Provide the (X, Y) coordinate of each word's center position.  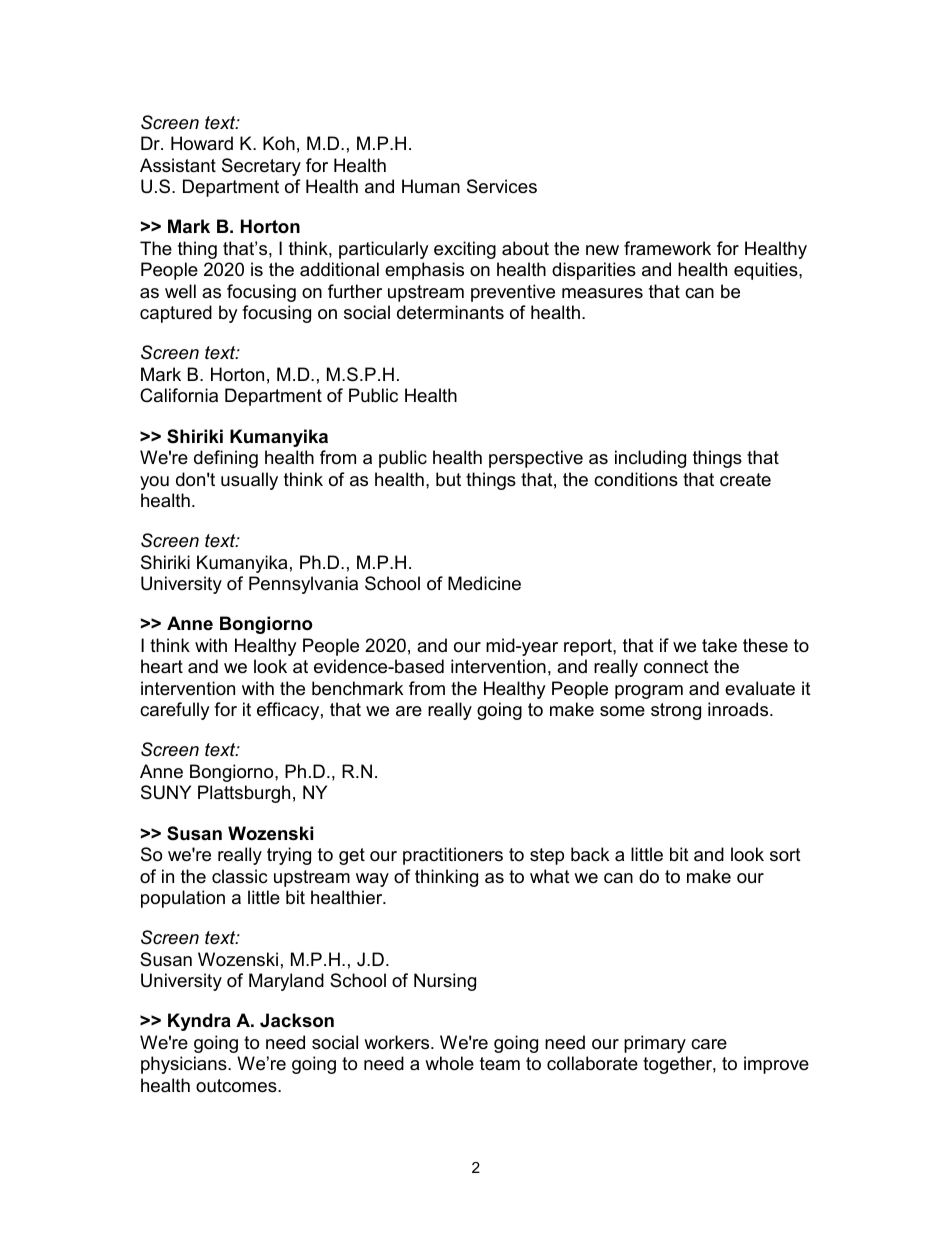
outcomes (237, 1086)
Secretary (261, 167)
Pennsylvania (303, 585)
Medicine (484, 583)
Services (502, 186)
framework (667, 248)
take (719, 645)
